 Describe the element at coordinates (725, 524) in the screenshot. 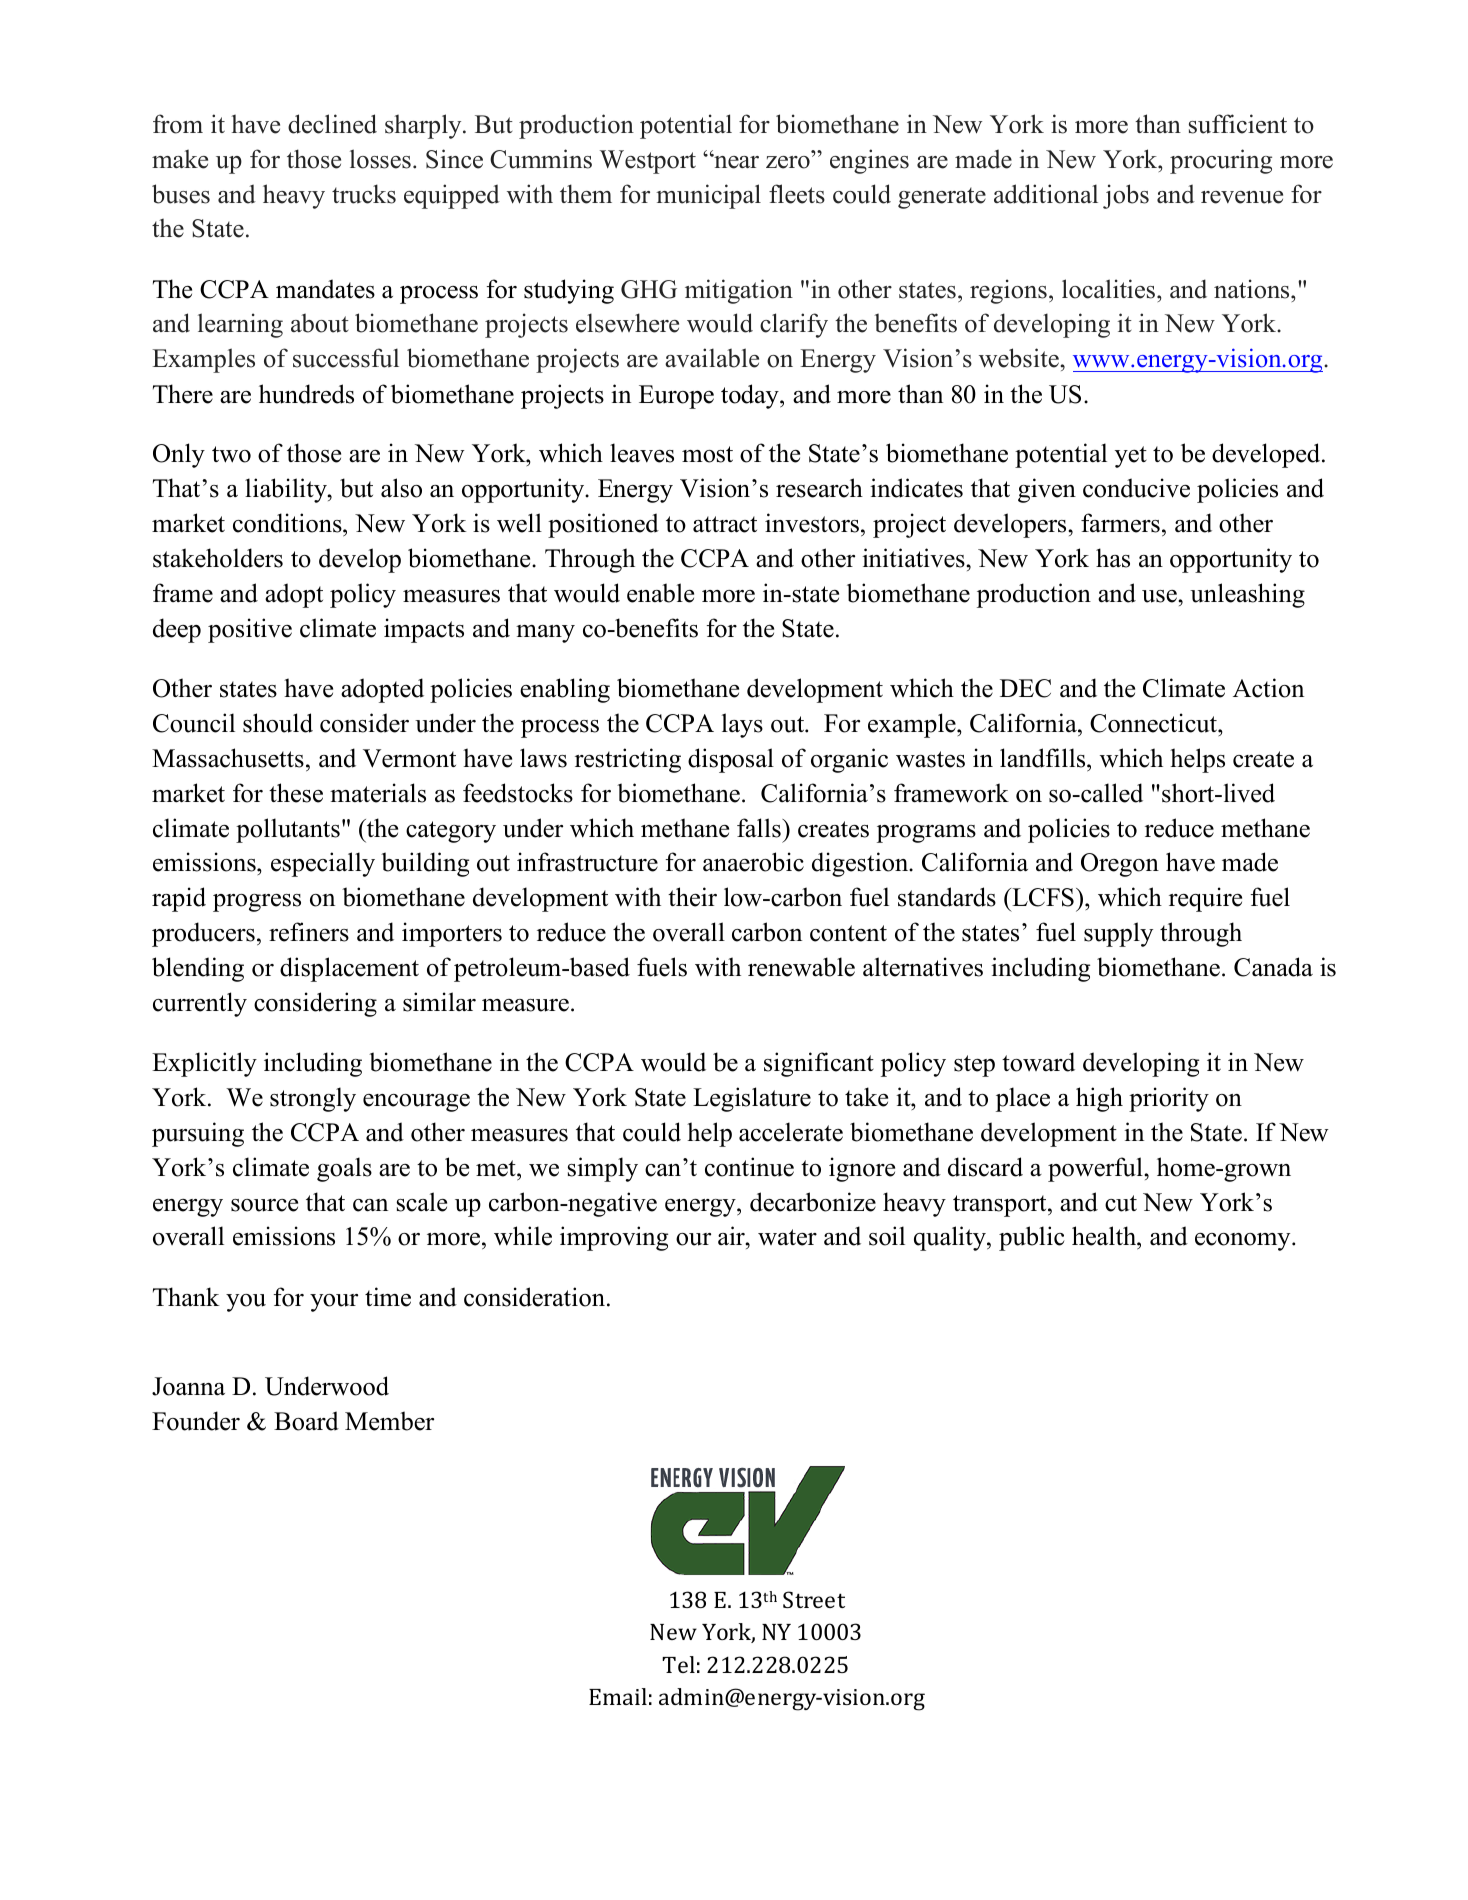

I see `attract` at that location.
